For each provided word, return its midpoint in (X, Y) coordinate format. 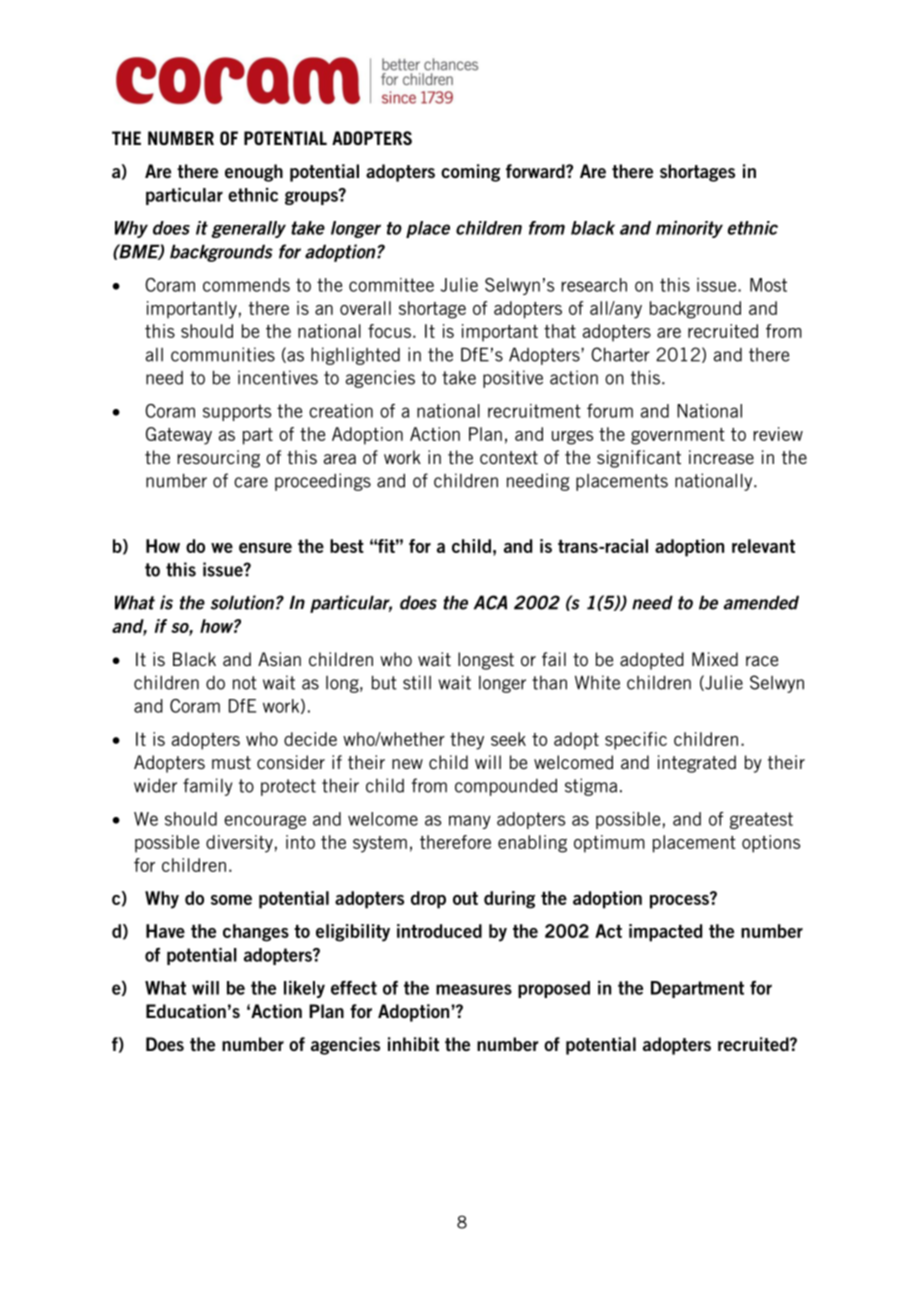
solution (242, 602)
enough (254, 173)
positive (513, 379)
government (678, 436)
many (470, 822)
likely (304, 989)
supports (237, 412)
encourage (265, 822)
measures (474, 989)
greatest (761, 820)
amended (761, 602)
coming (470, 173)
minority (689, 229)
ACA (490, 602)
